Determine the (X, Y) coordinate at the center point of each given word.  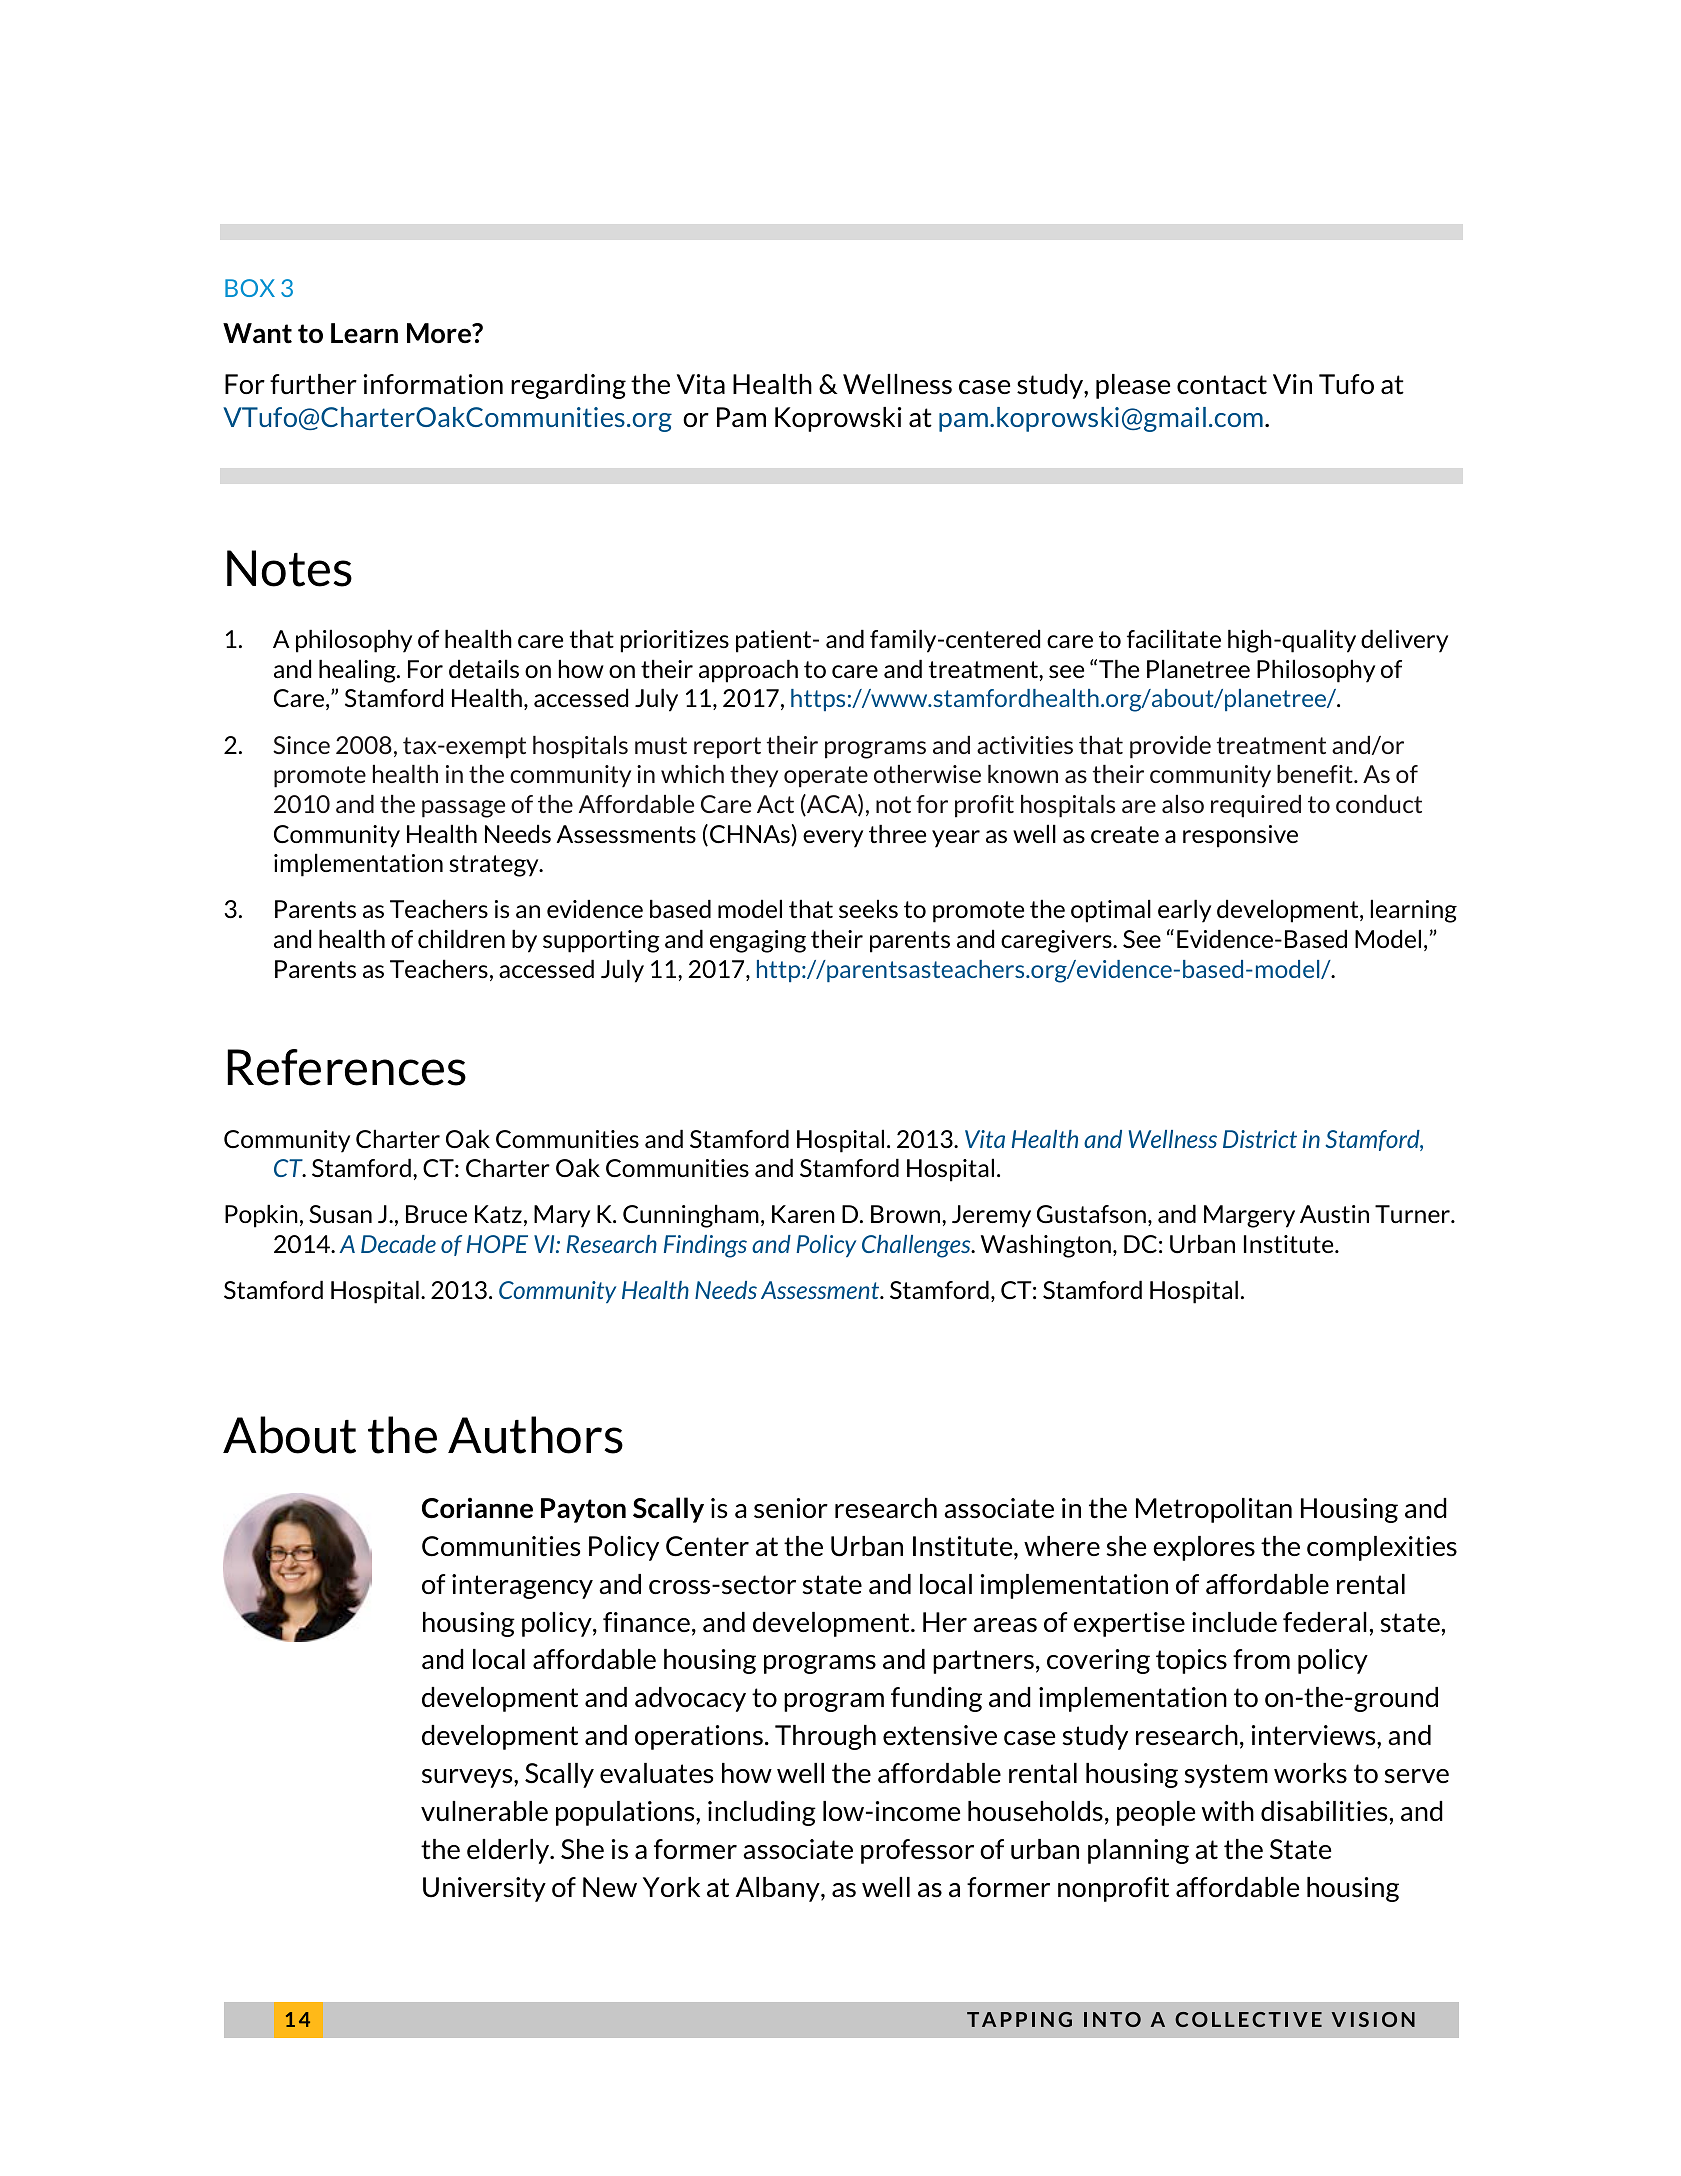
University (484, 1889)
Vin (1292, 384)
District (1260, 1139)
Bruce (436, 1214)
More (440, 333)
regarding (568, 386)
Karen (803, 1214)
